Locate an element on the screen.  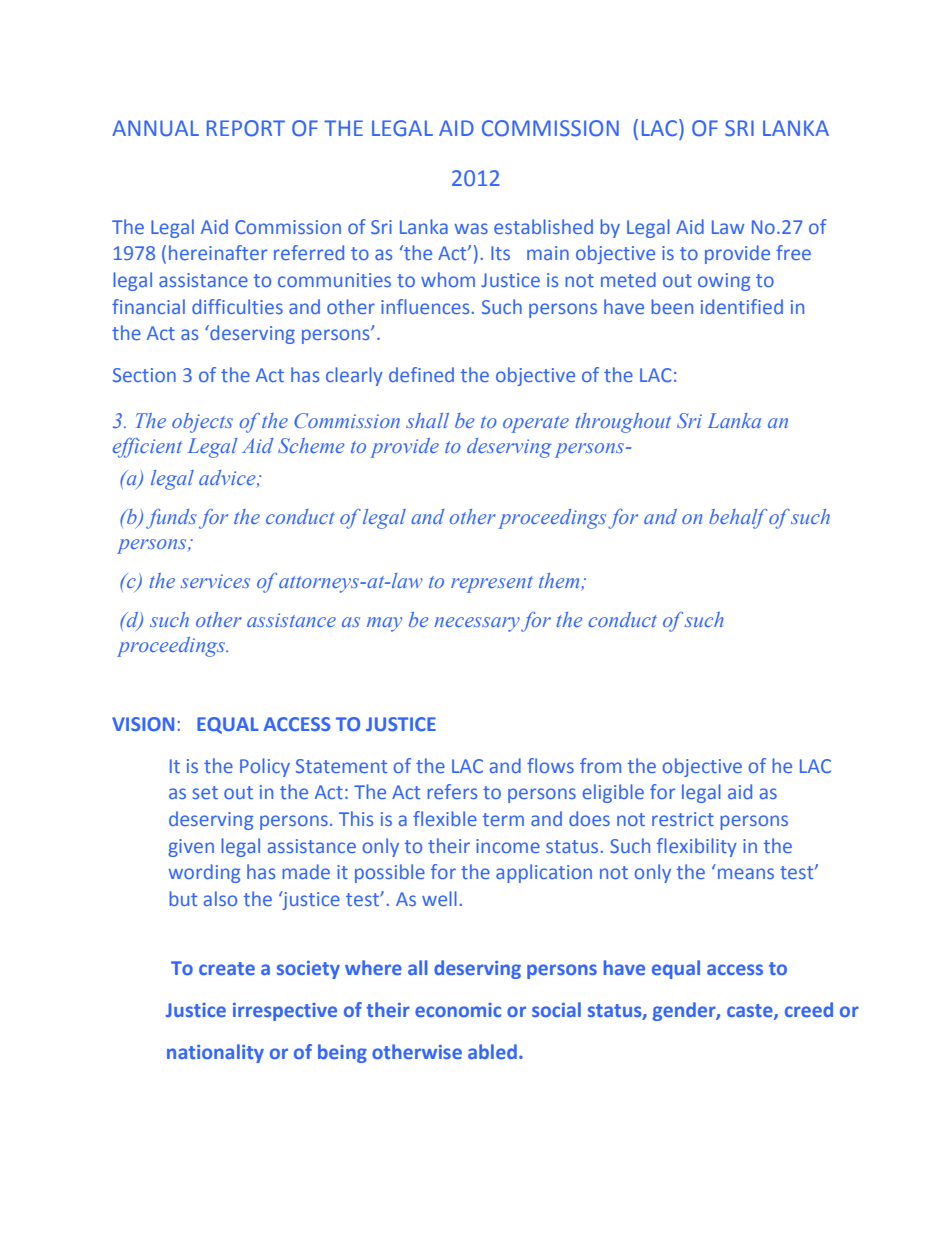
REPORT is located at coordinates (246, 128).
